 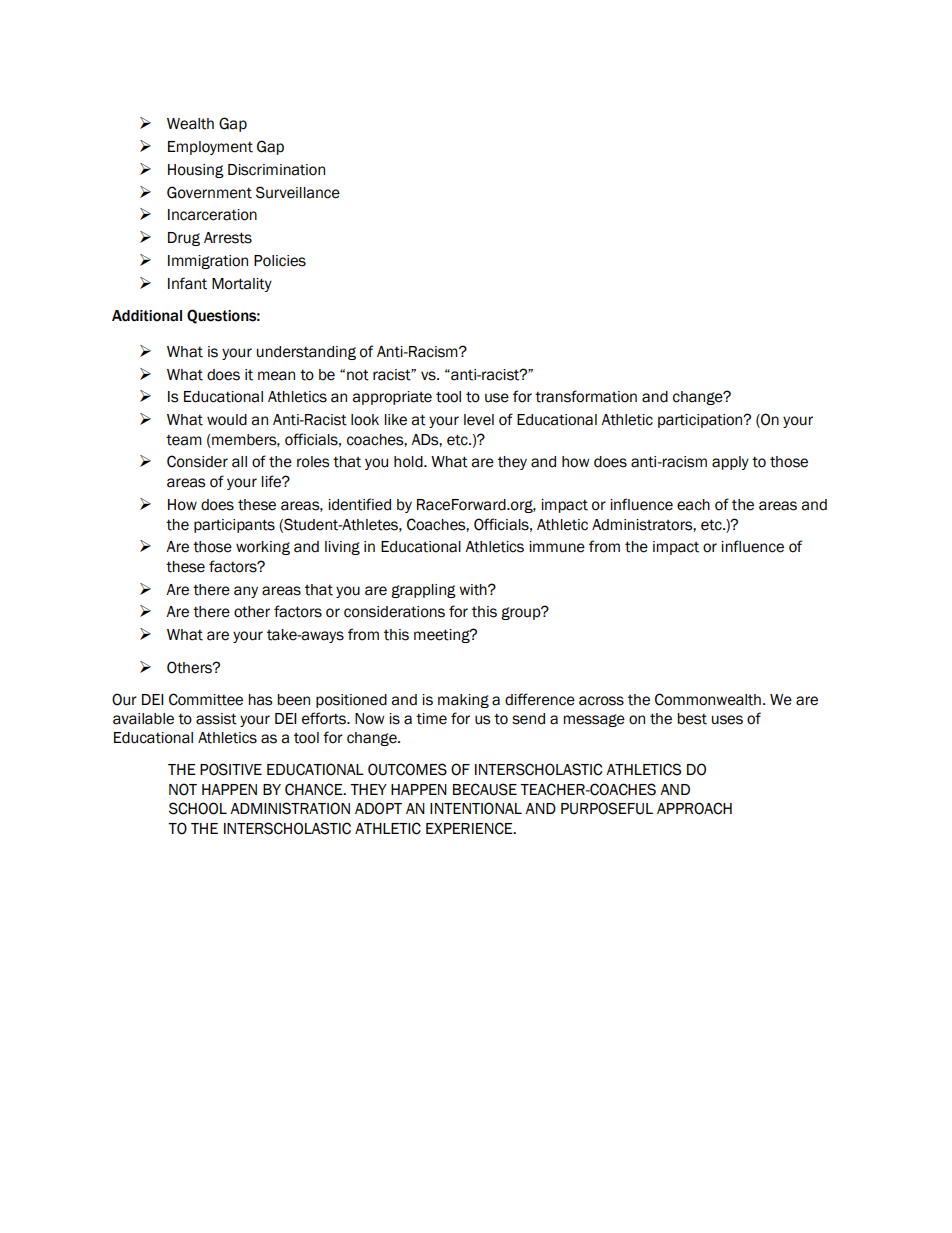 What do you see at coordinates (423, 591) in the image?
I see `grappling` at bounding box center [423, 591].
